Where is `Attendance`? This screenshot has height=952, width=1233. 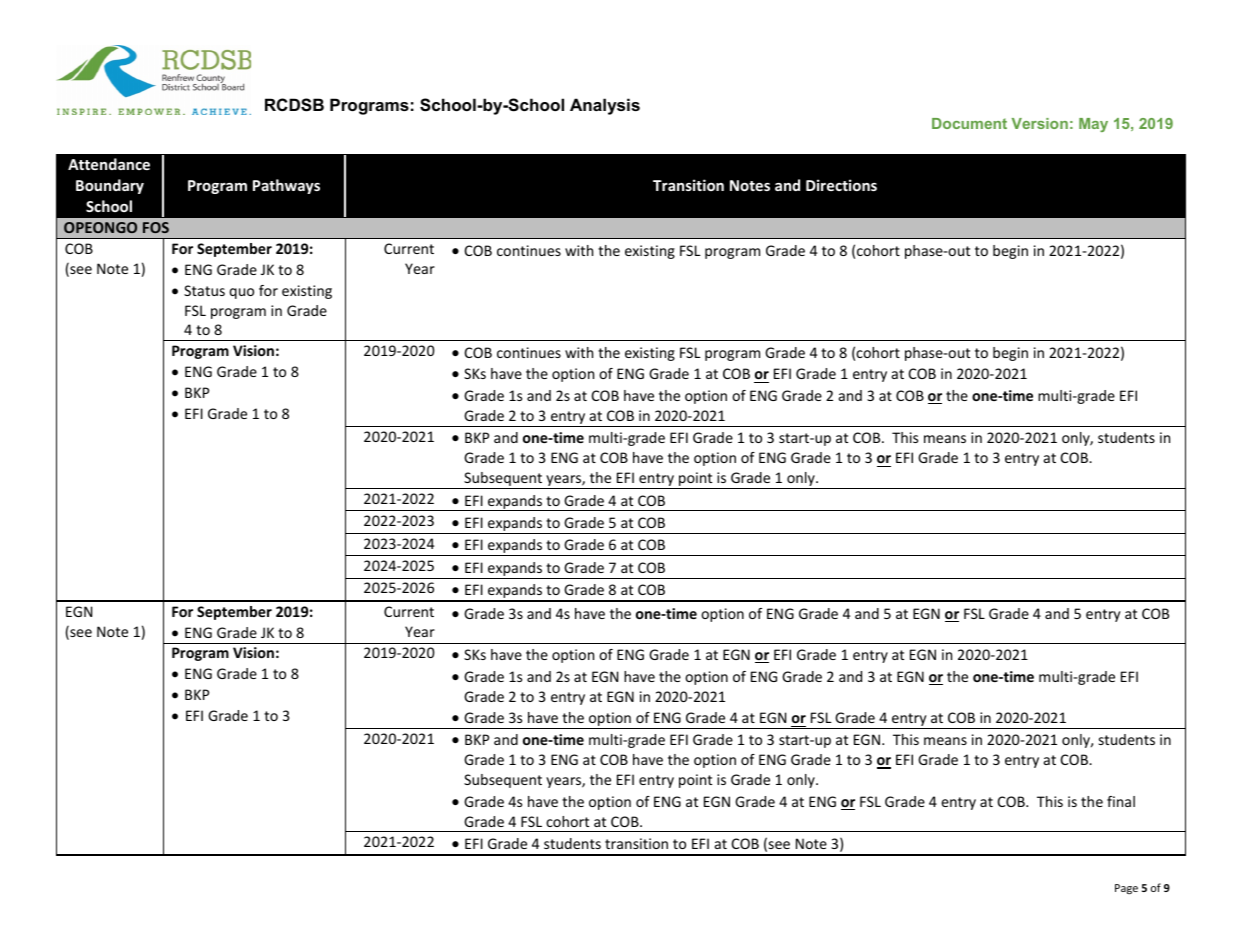 Attendance is located at coordinates (109, 164).
